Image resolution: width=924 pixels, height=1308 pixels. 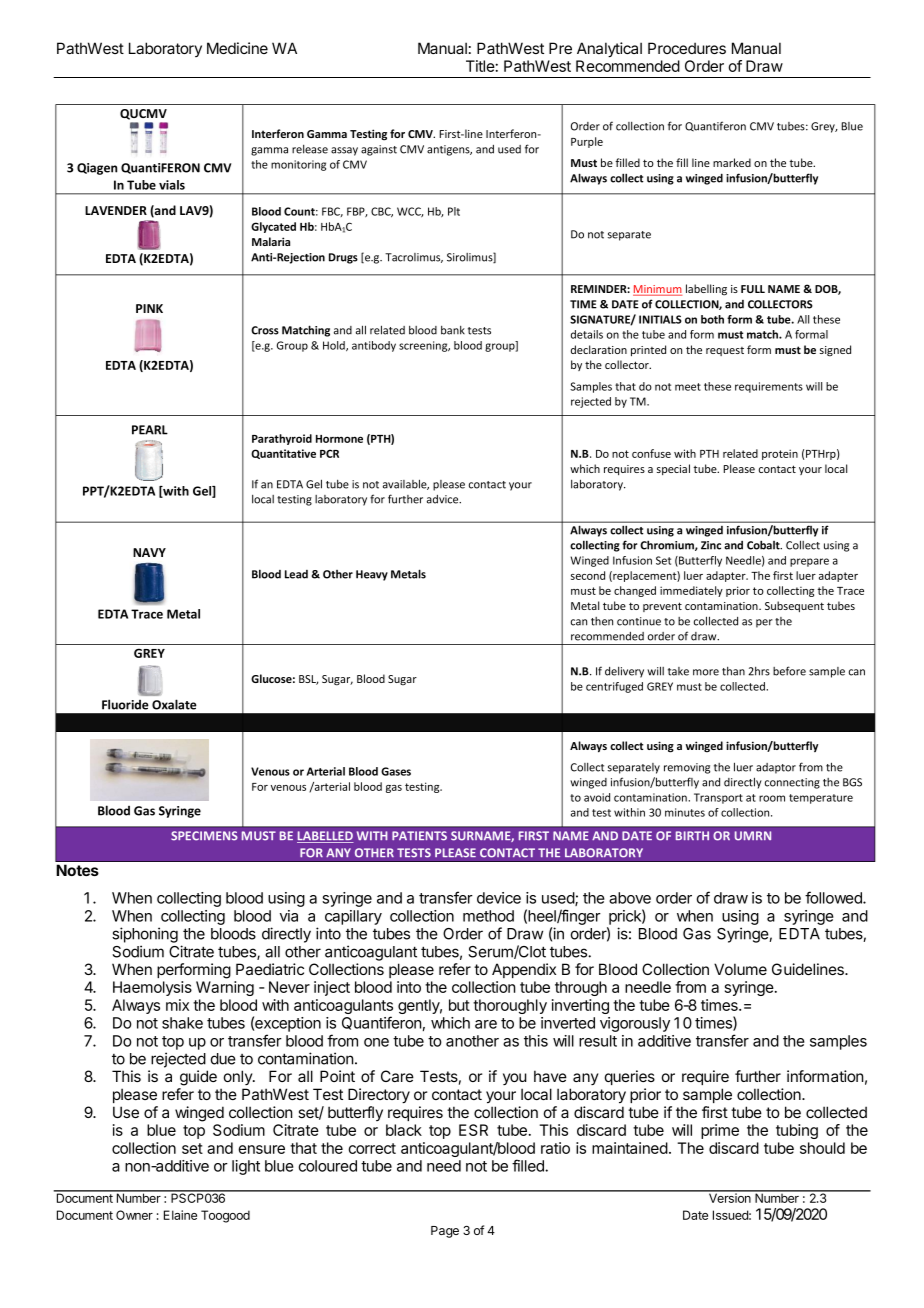 I want to click on request, so click(x=725, y=351).
